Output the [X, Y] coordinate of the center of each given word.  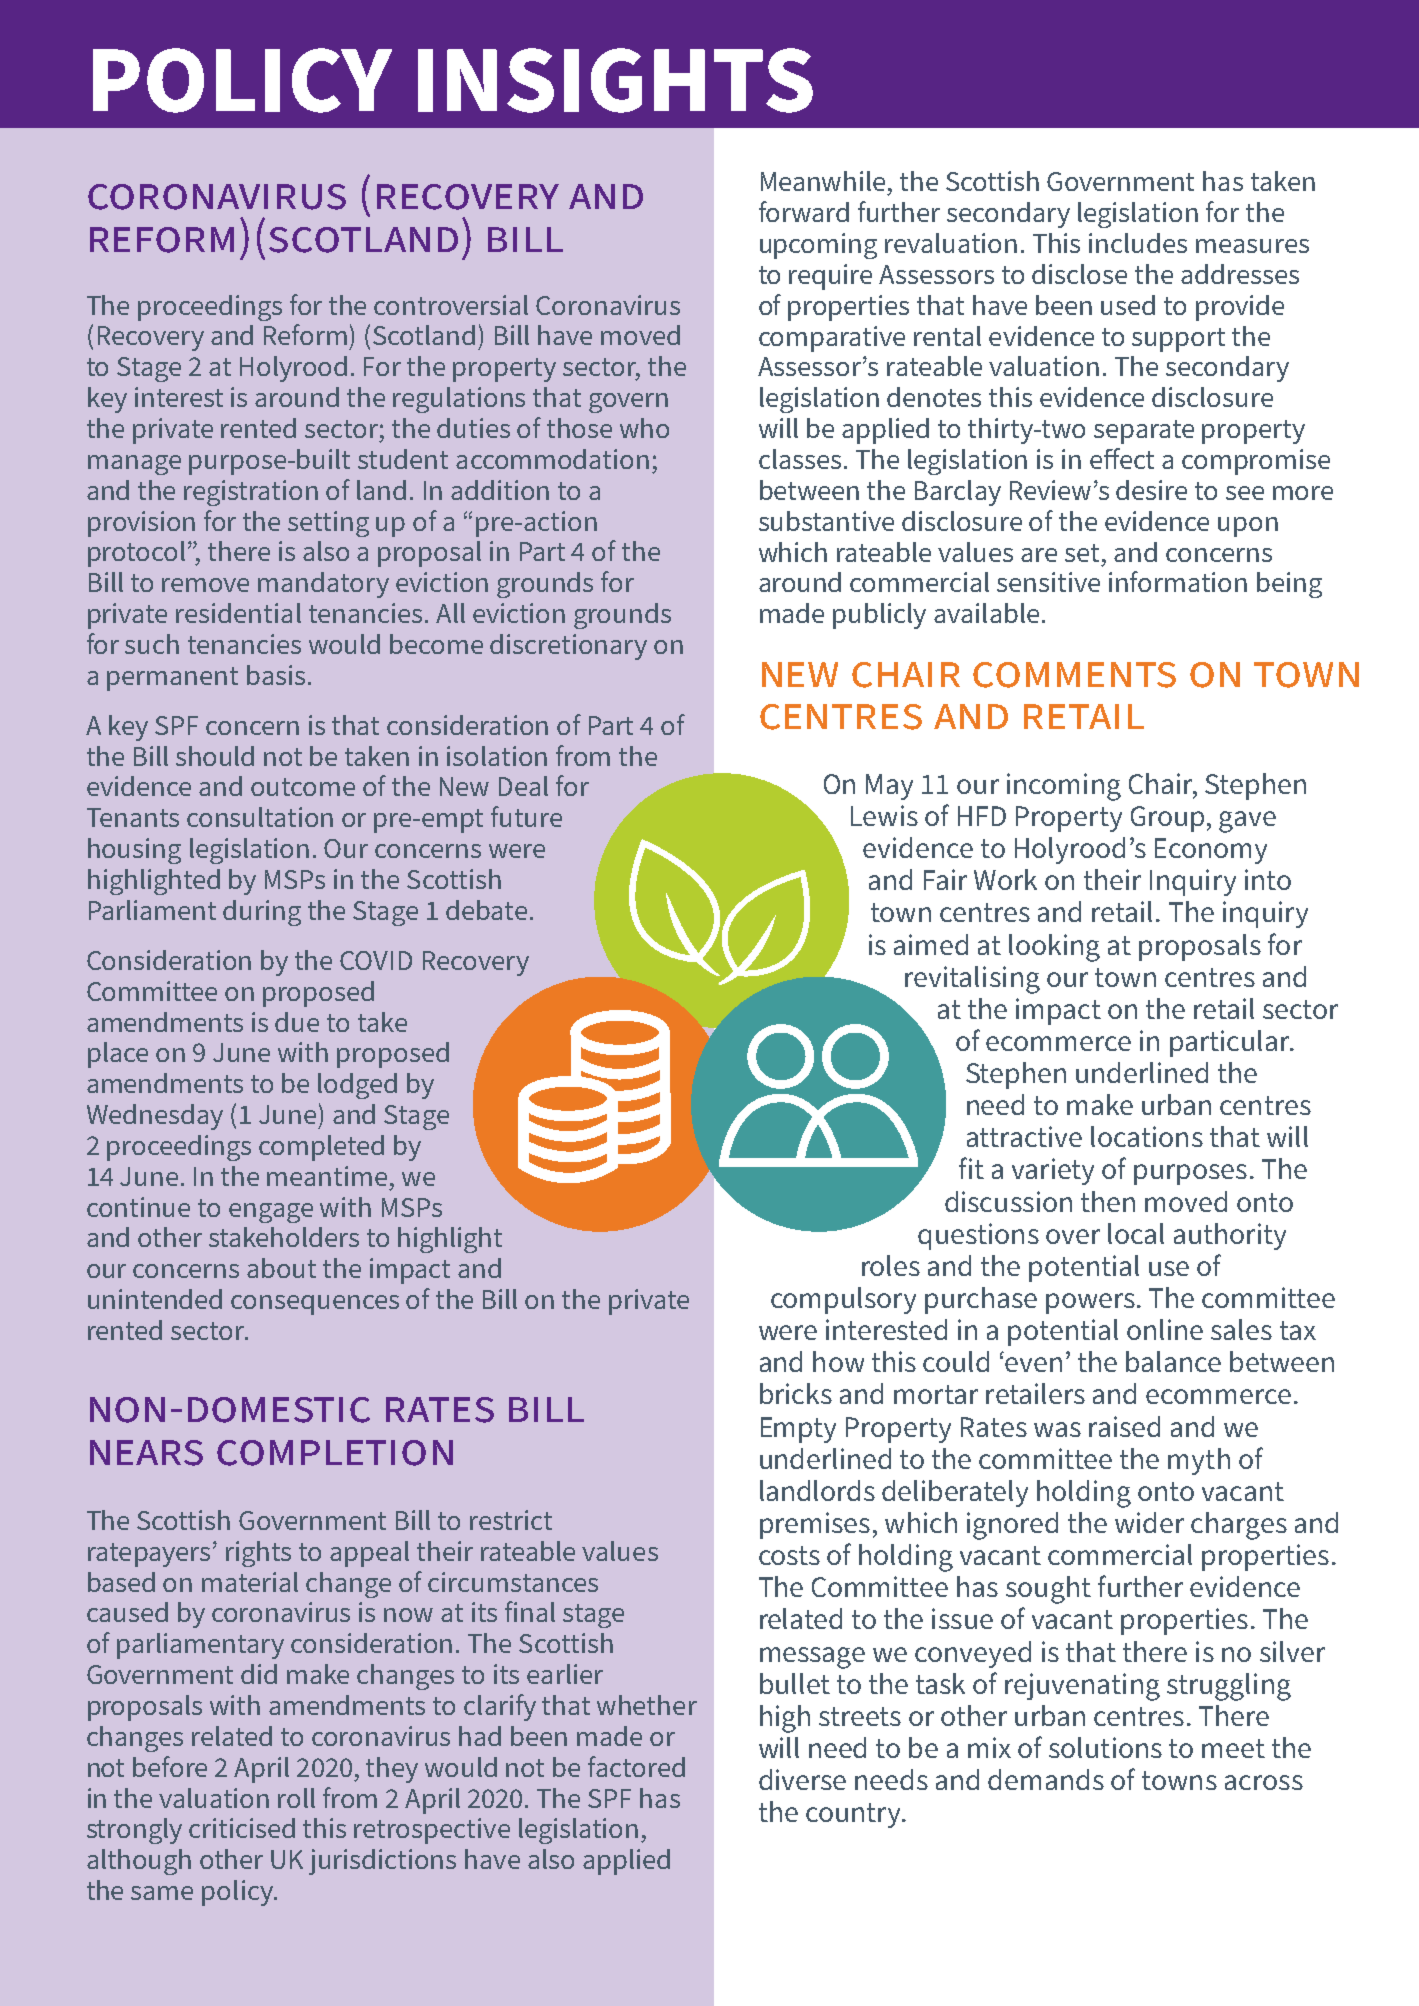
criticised [242, 1828]
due [297, 1022]
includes [1138, 243]
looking [1054, 948]
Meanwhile [823, 181]
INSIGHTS [615, 80]
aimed [931, 944]
